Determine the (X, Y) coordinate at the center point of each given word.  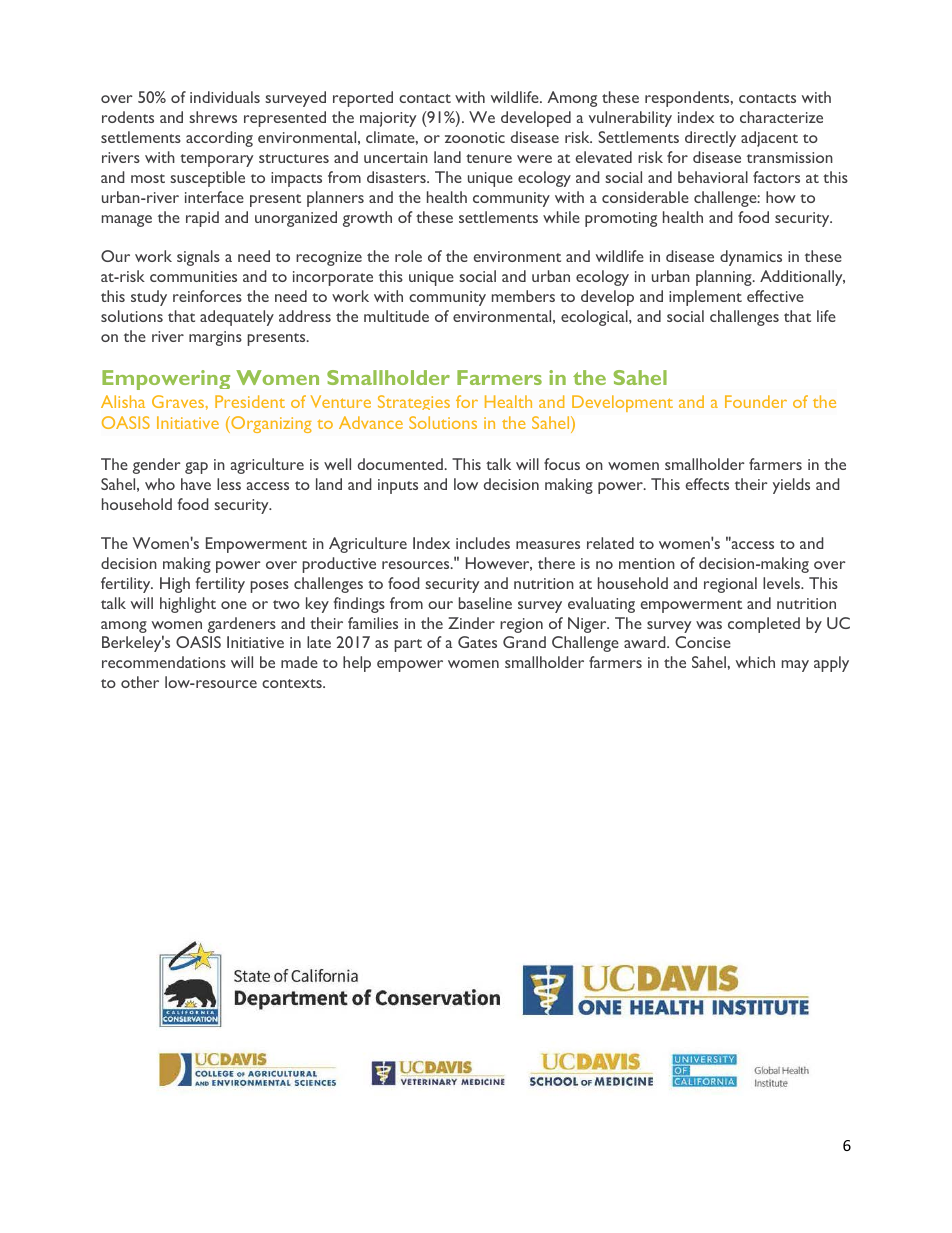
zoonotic (475, 137)
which (755, 662)
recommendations (164, 662)
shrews (213, 117)
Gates (477, 642)
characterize (781, 117)
